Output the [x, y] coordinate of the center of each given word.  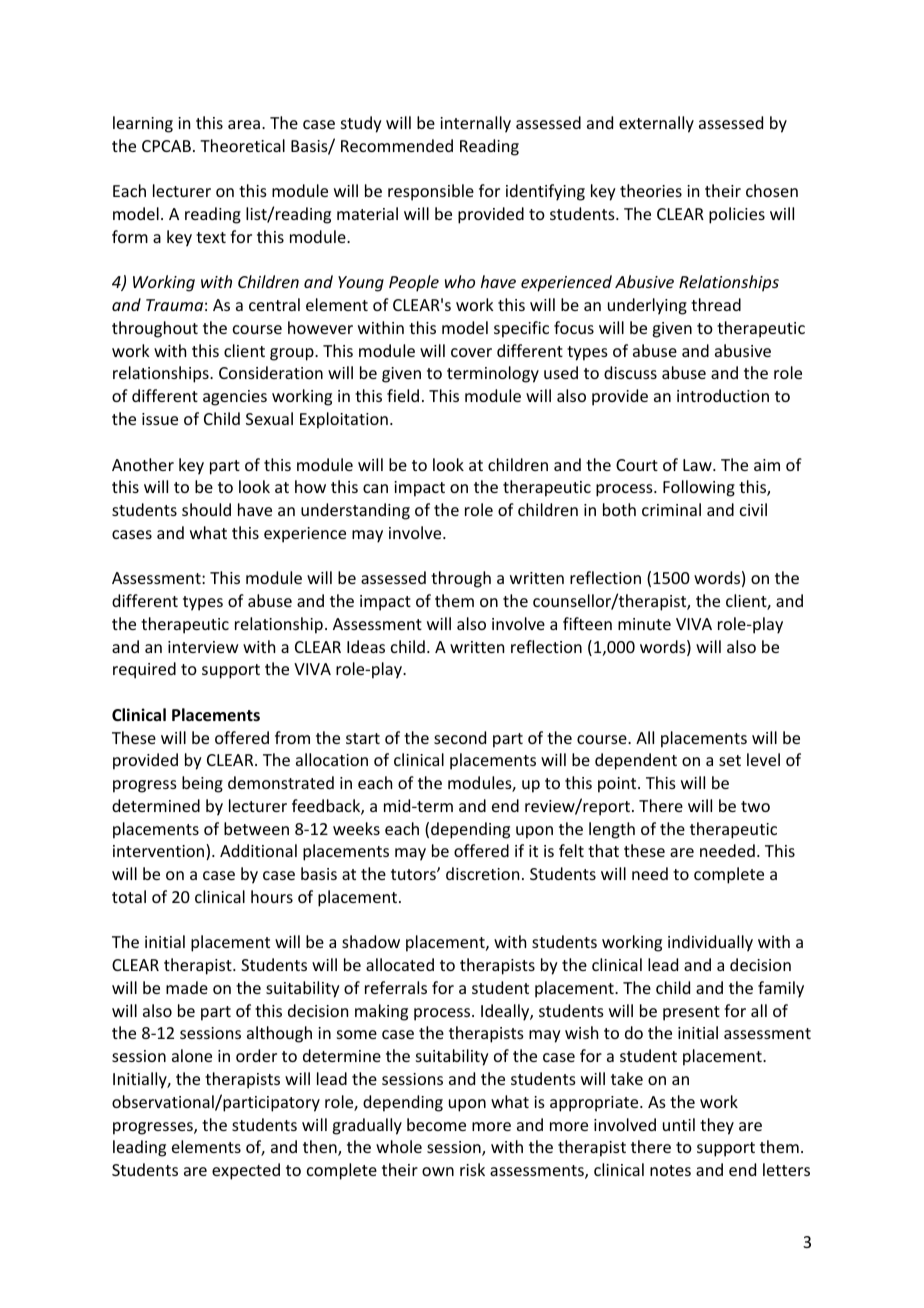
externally [656, 124]
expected [246, 1171]
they [717, 1126]
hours [272, 896]
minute [644, 624]
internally [475, 124]
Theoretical [242, 145]
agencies [235, 398]
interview [203, 647]
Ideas [366, 646]
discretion [482, 873]
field [403, 395]
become [436, 1124]
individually [710, 943]
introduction [723, 395]
